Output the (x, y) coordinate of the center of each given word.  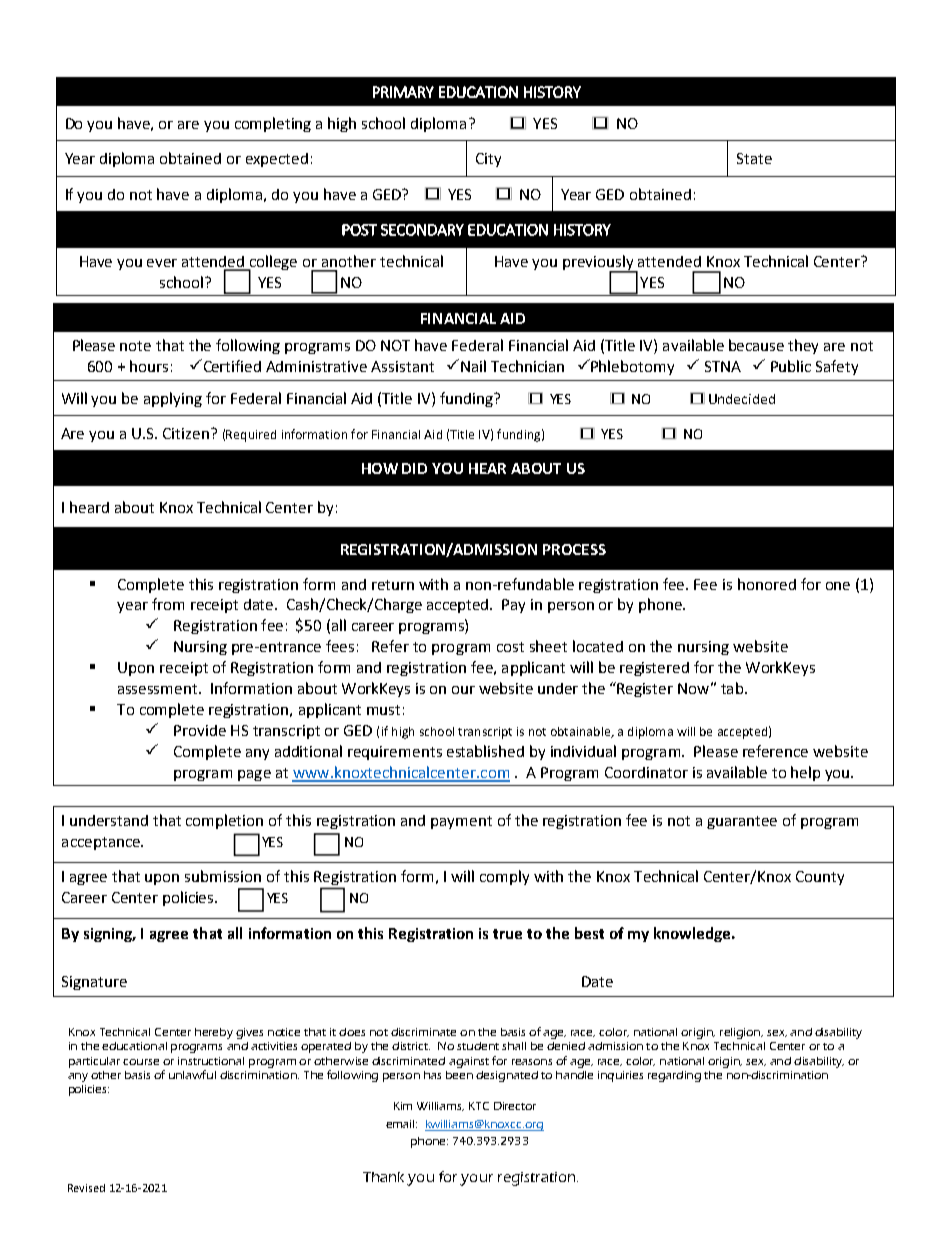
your (476, 1180)
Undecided (742, 399)
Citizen (186, 433)
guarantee (742, 822)
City (488, 160)
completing (273, 124)
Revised (86, 1188)
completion (224, 821)
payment (461, 822)
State (754, 158)
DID (414, 468)
